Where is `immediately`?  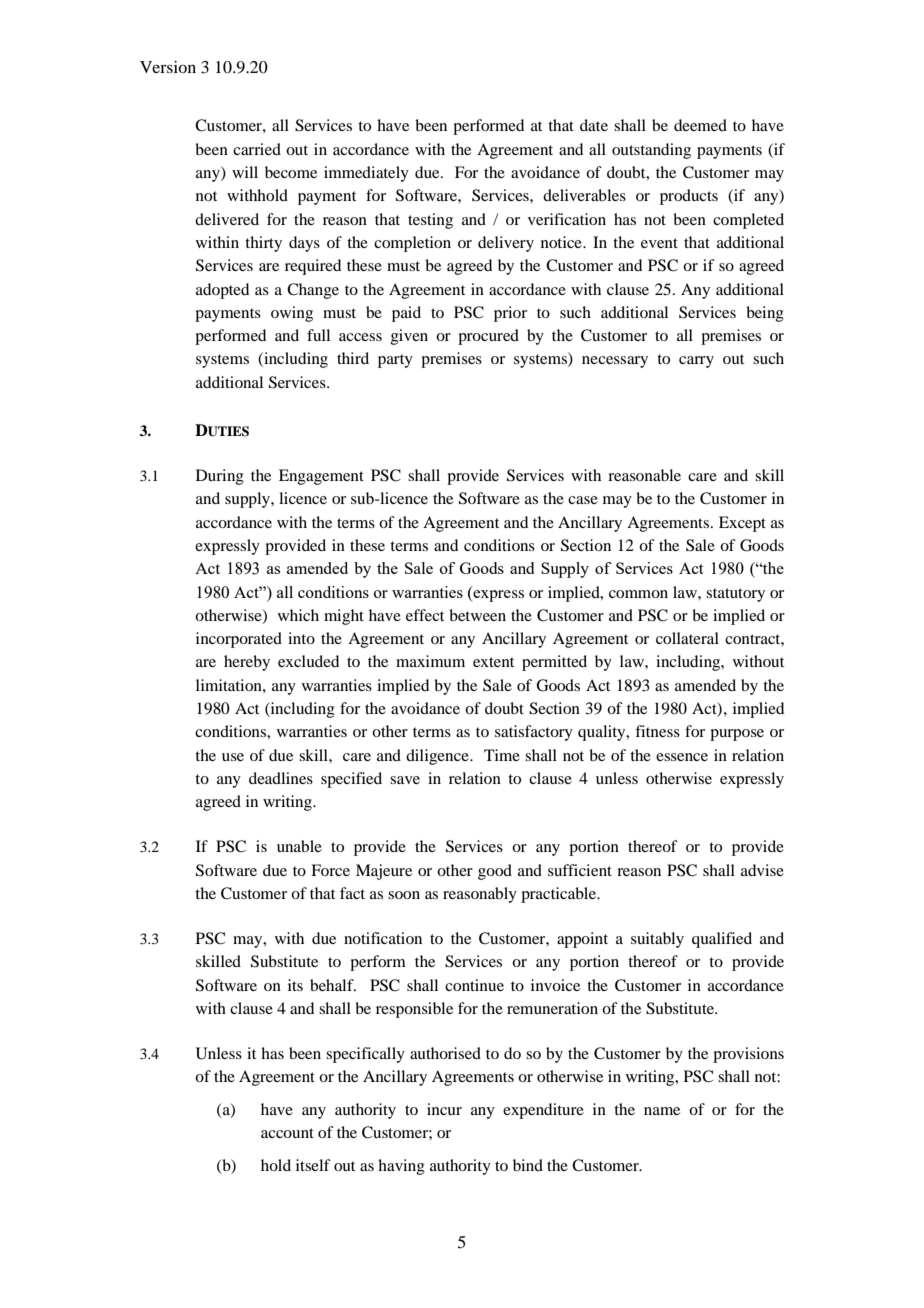
immediately is located at coordinates (366, 174).
